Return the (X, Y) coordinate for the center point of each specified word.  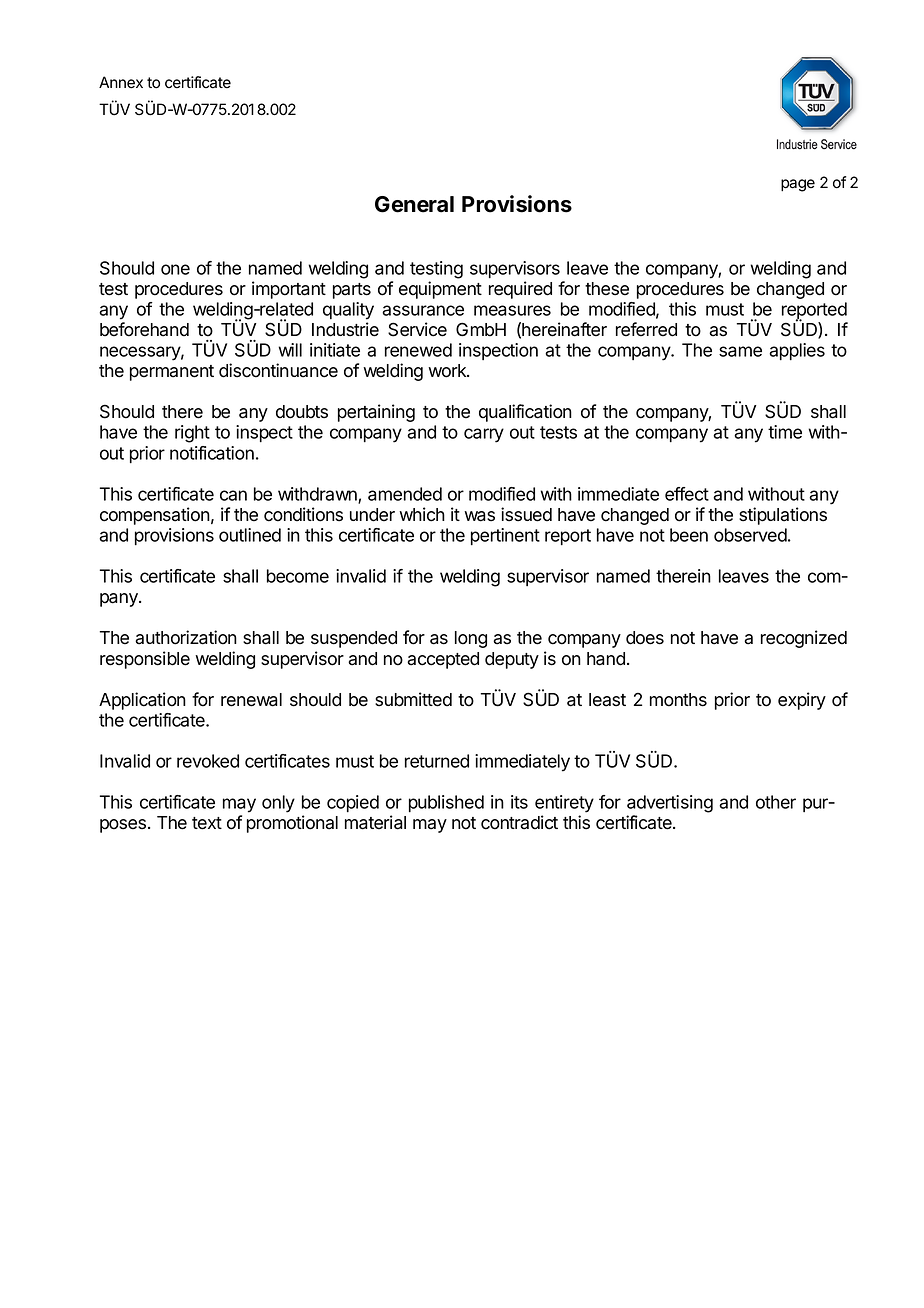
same (740, 351)
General (414, 204)
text (207, 823)
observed (750, 535)
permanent (172, 373)
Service (417, 329)
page (798, 185)
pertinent (505, 536)
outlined (250, 535)
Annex (121, 82)
